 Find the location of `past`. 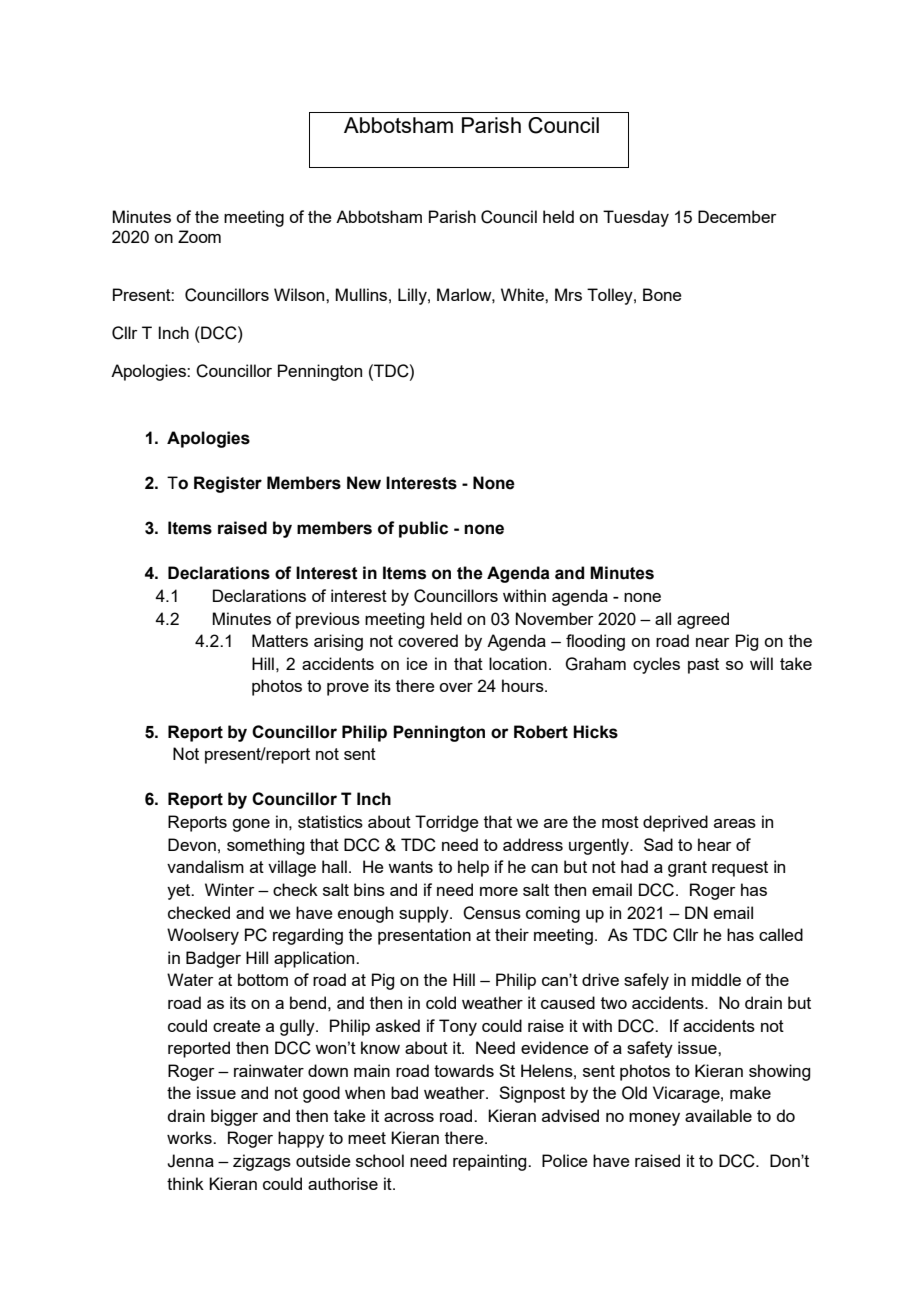

past is located at coordinates (703, 666).
